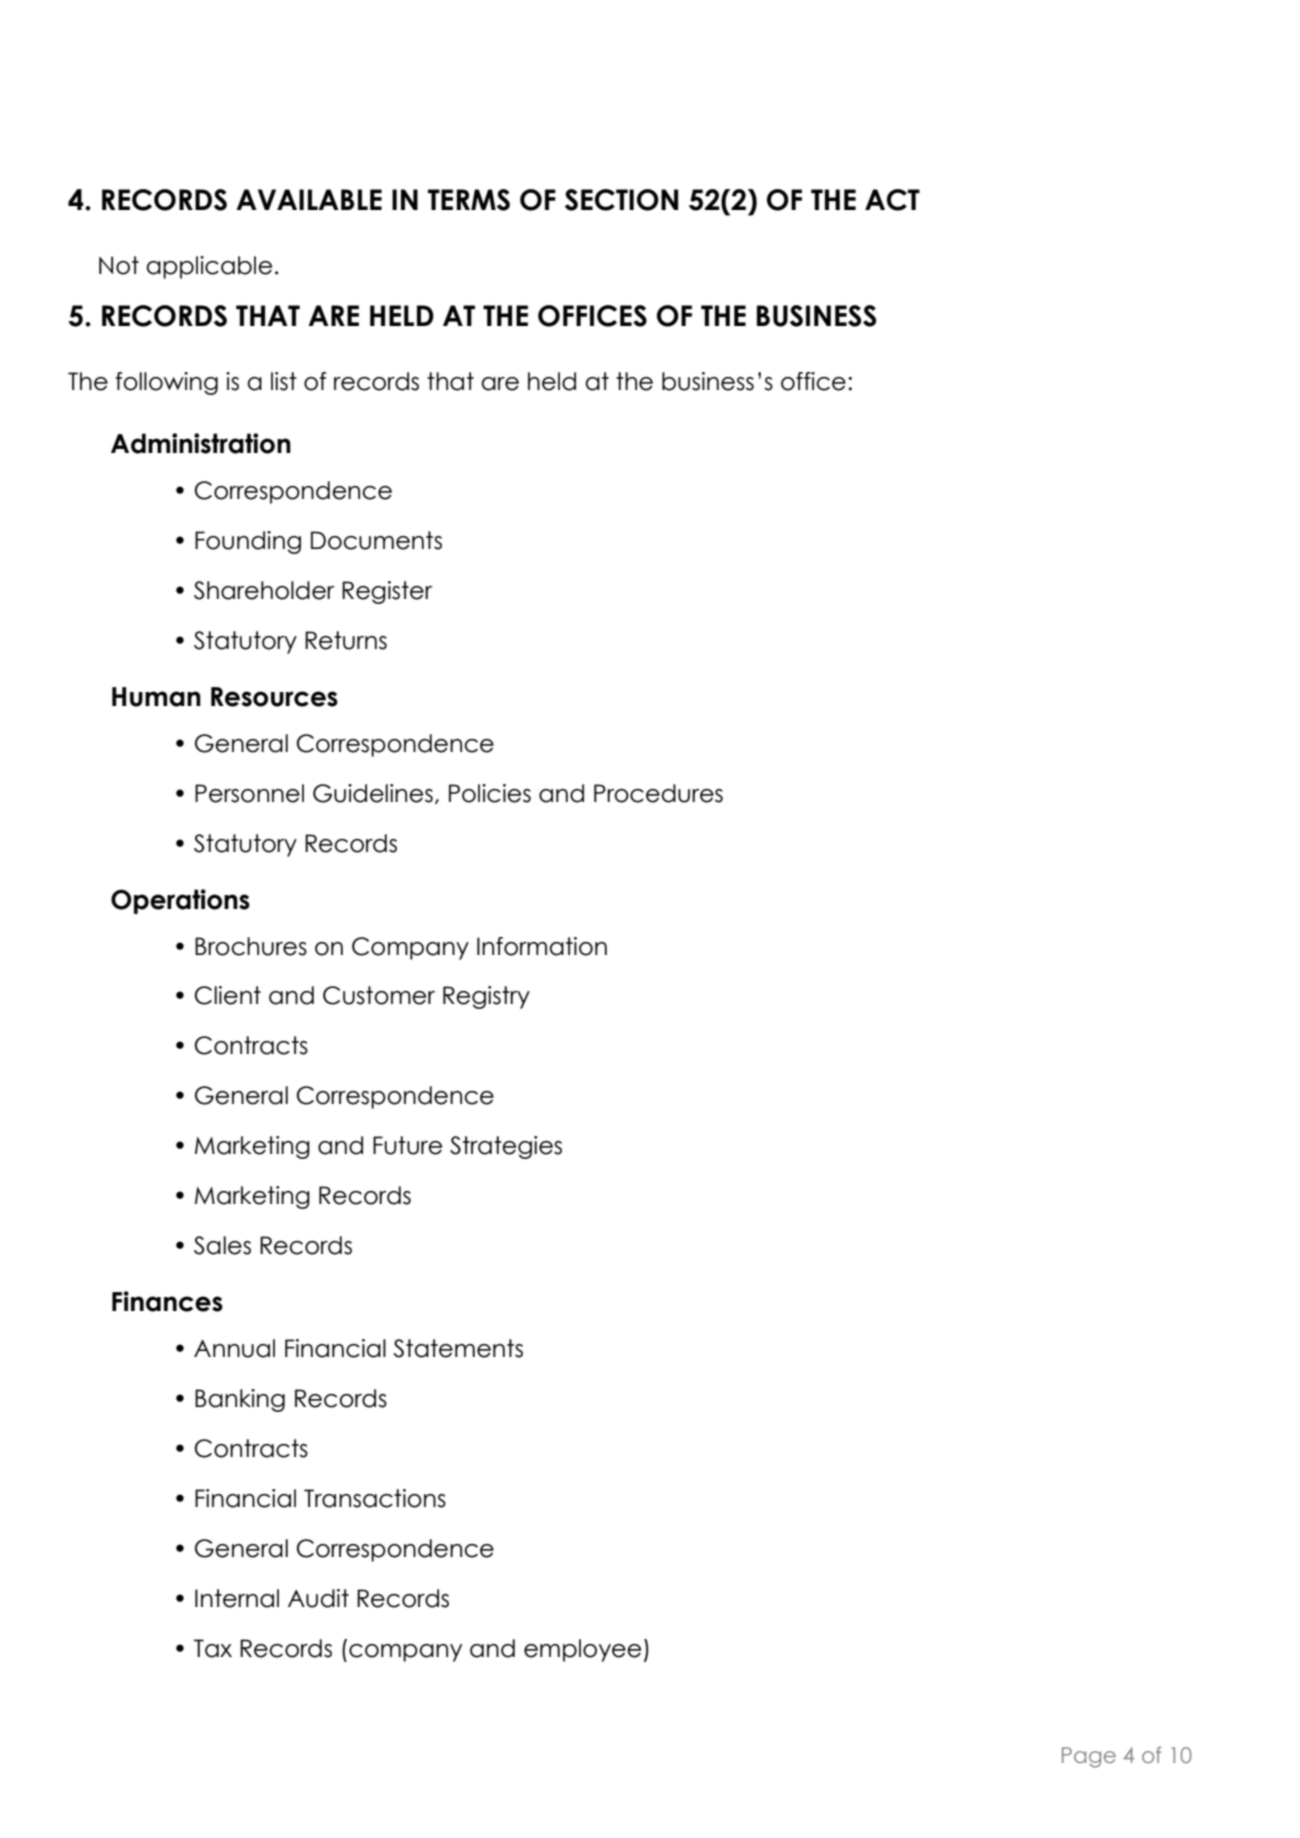  Describe the element at coordinates (222, 1245) in the document. I see `Sales` at that location.
